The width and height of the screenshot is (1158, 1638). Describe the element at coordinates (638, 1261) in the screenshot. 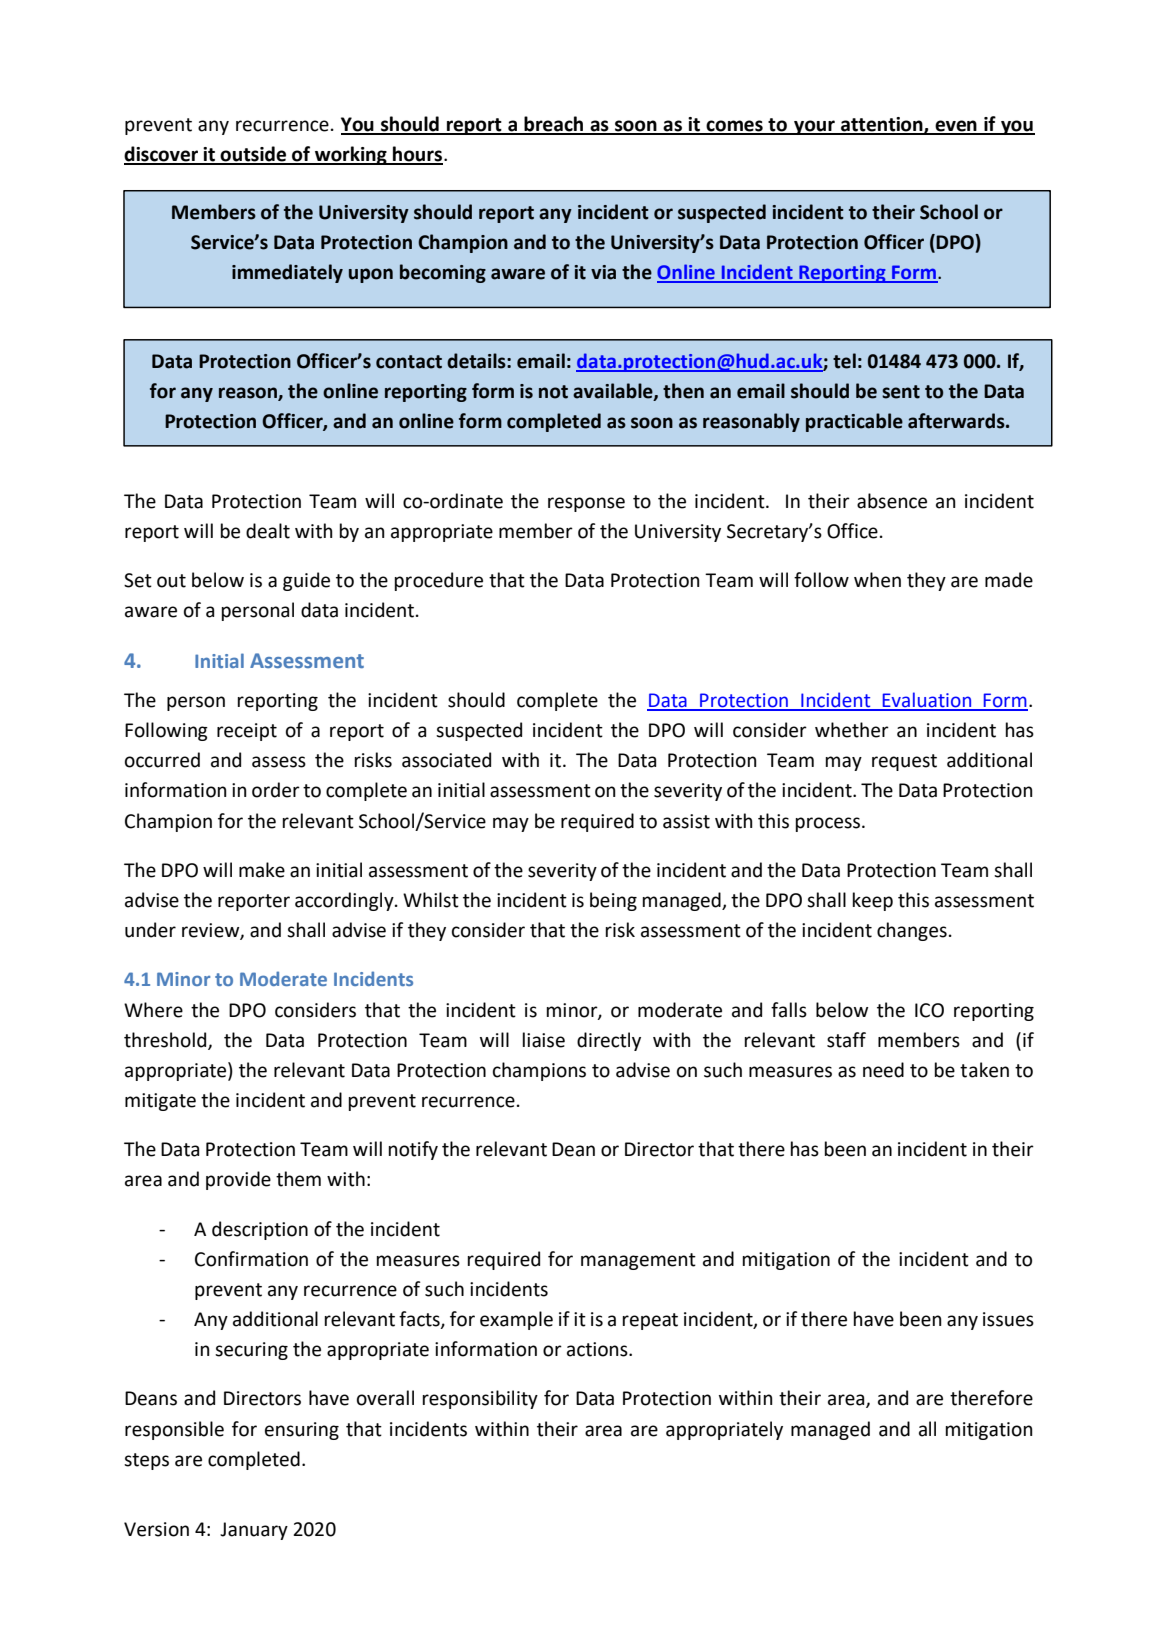

I see `management` at that location.
